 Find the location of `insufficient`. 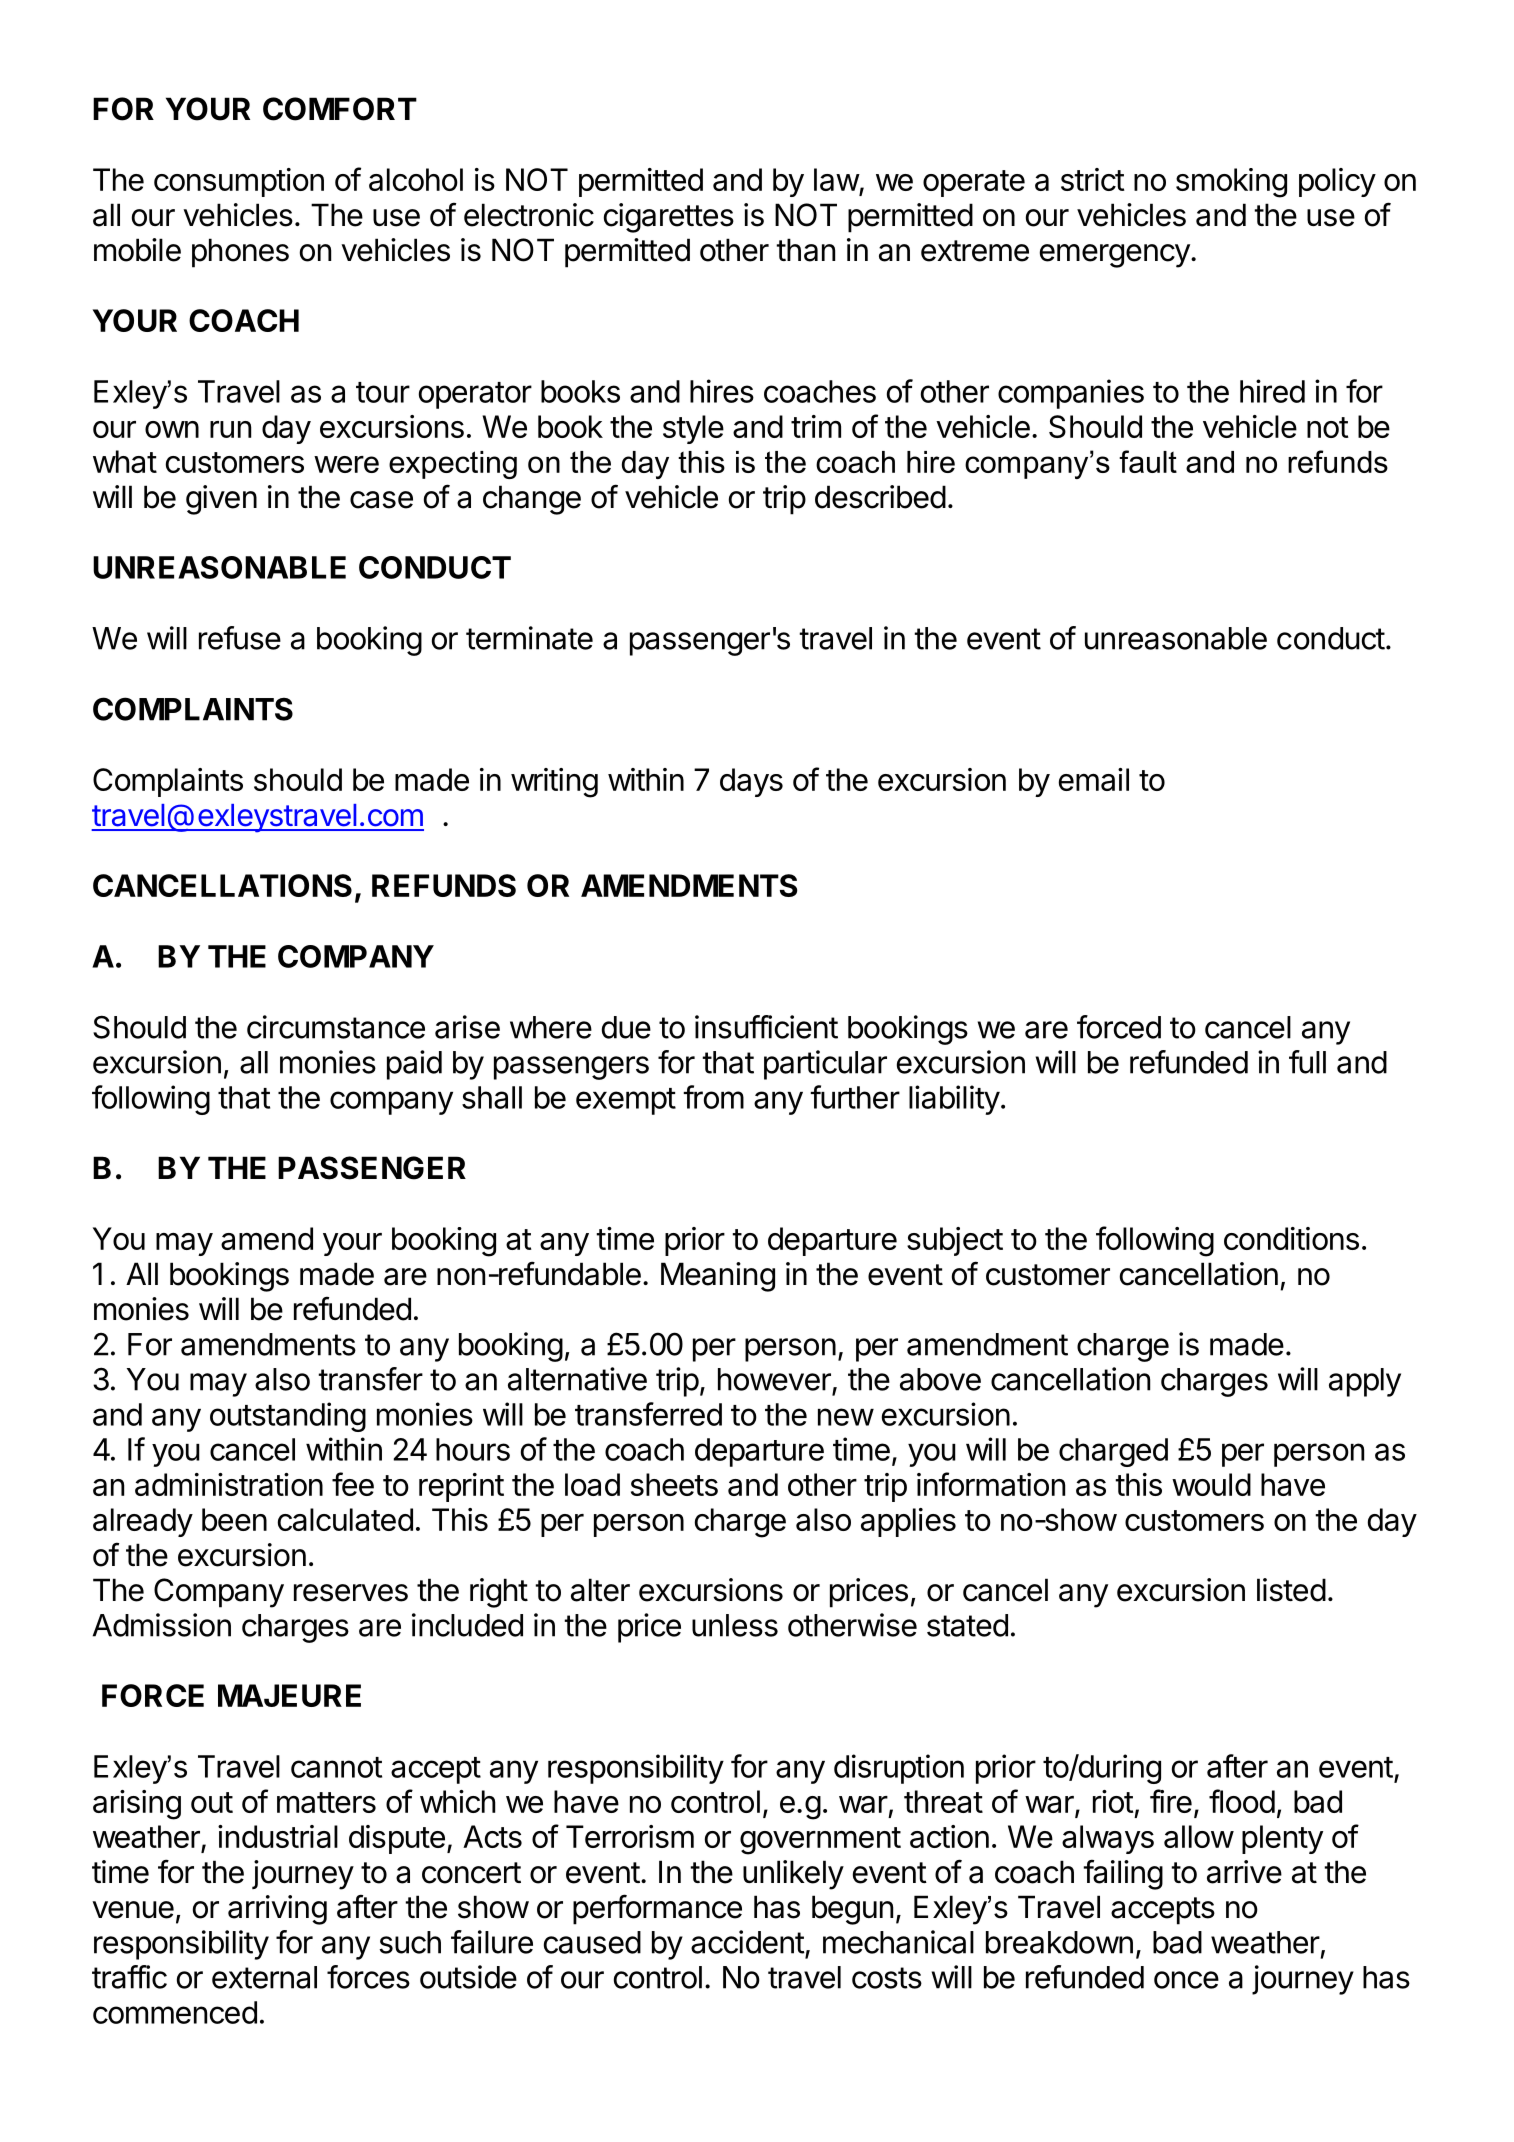

insufficient is located at coordinates (766, 1027).
